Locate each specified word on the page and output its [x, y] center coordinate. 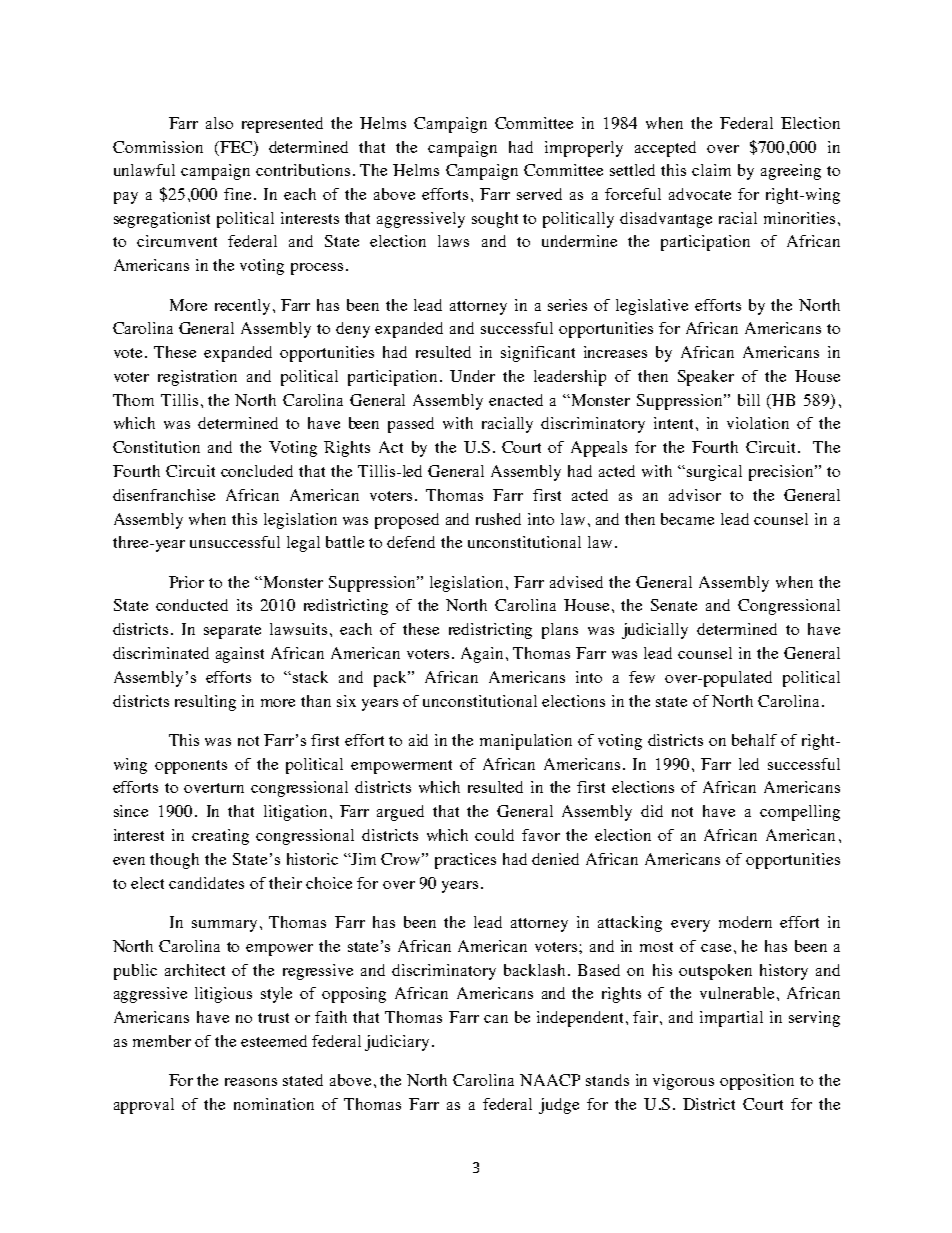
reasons [251, 1082]
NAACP [550, 1080]
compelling [800, 813]
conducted [192, 605]
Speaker [706, 378]
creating [220, 837]
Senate [674, 605]
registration [197, 378]
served [539, 194]
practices [465, 861]
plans [560, 631]
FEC [234, 148]
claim [711, 170]
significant [538, 354]
